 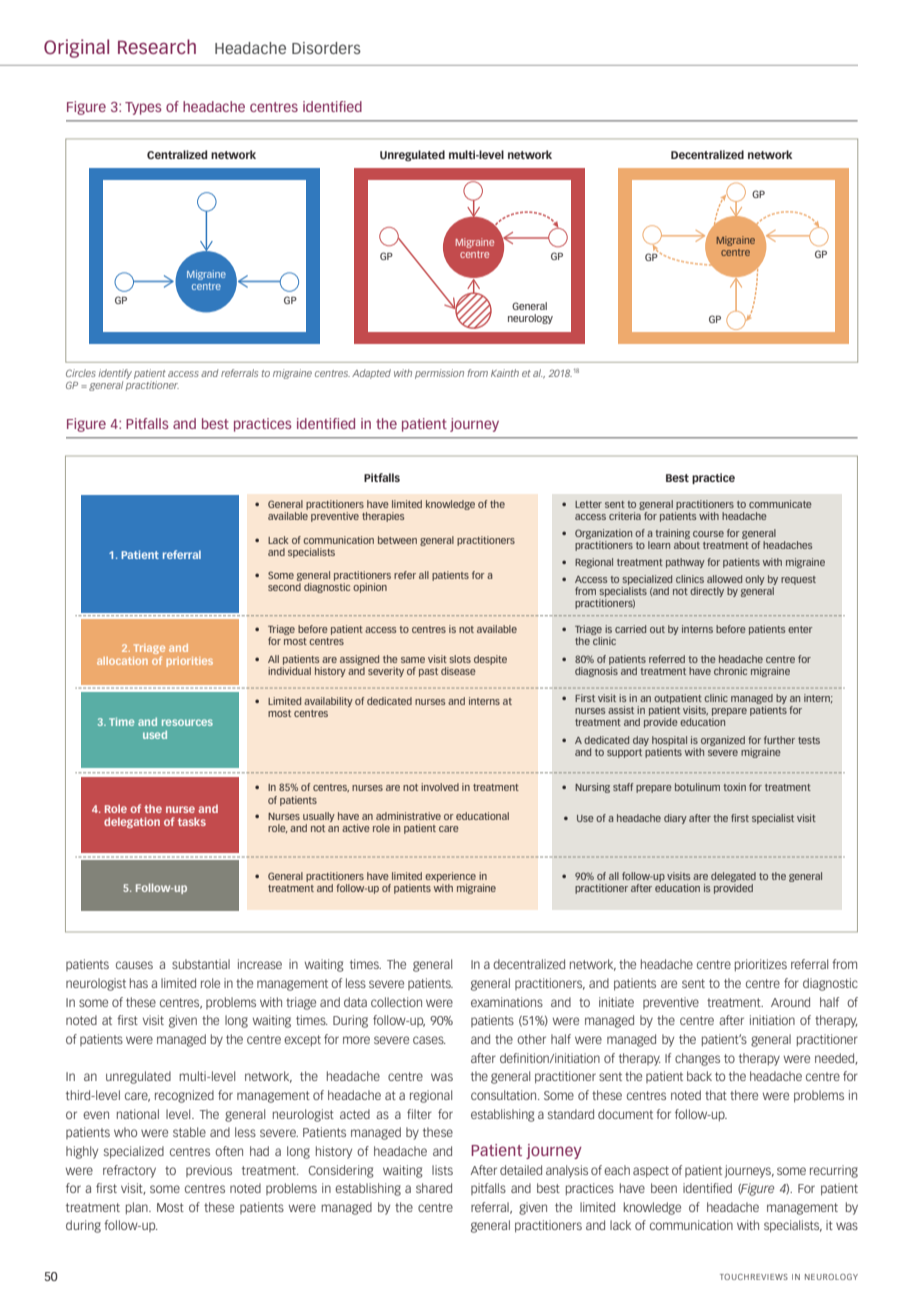 I want to click on therapies, so click(x=383, y=517).
